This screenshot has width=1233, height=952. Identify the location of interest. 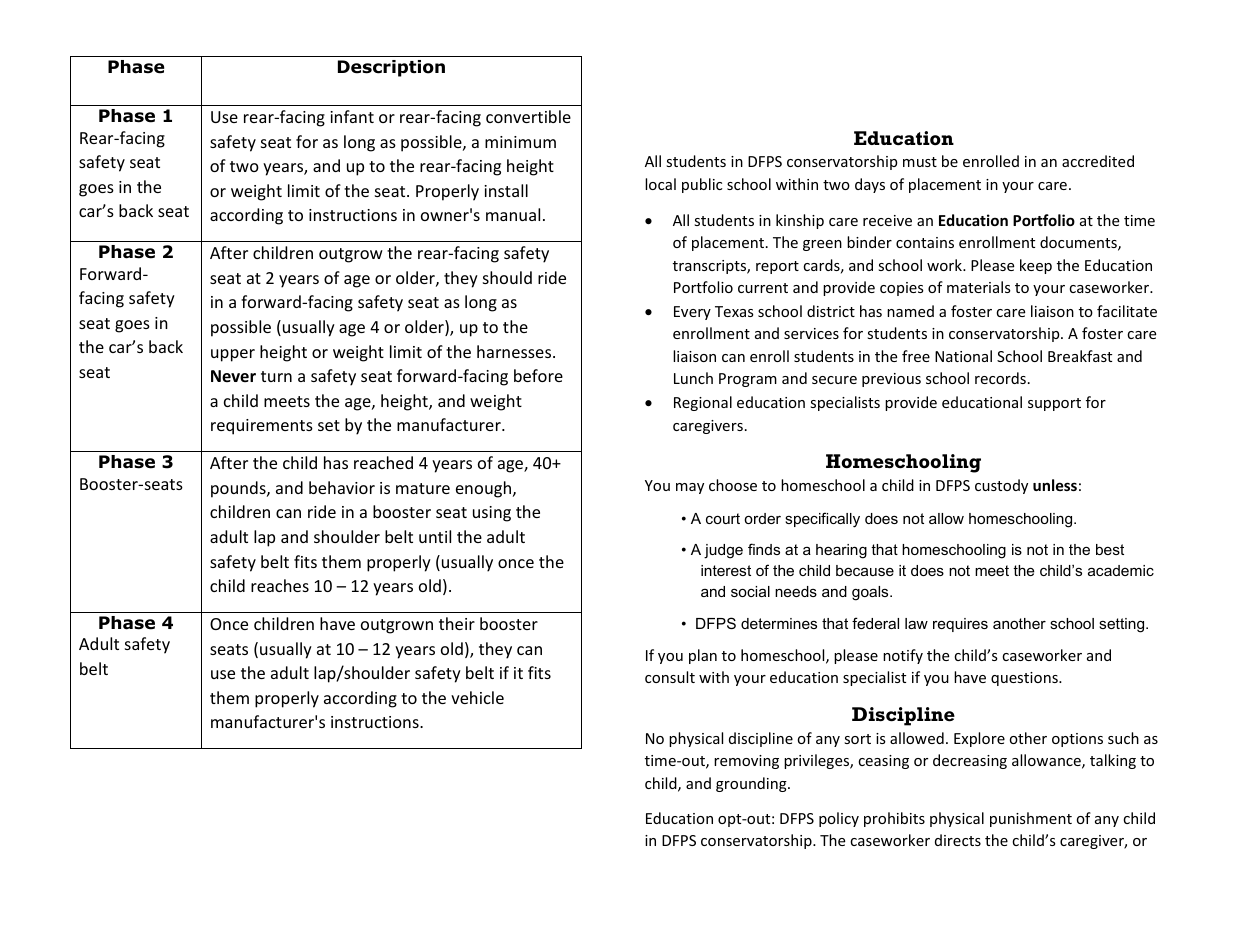
(726, 570).
